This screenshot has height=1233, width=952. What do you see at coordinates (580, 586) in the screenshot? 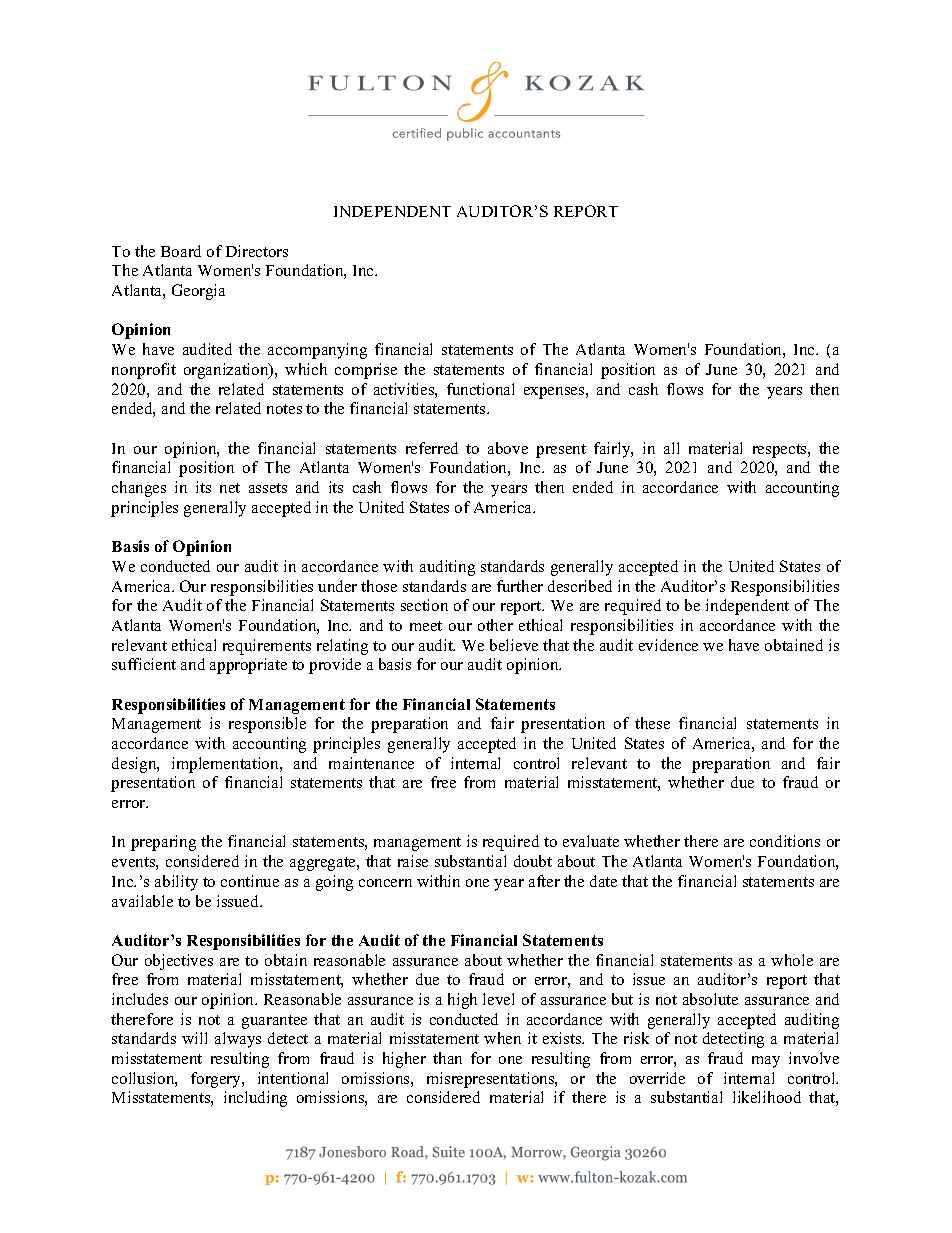
I see `described` at bounding box center [580, 586].
